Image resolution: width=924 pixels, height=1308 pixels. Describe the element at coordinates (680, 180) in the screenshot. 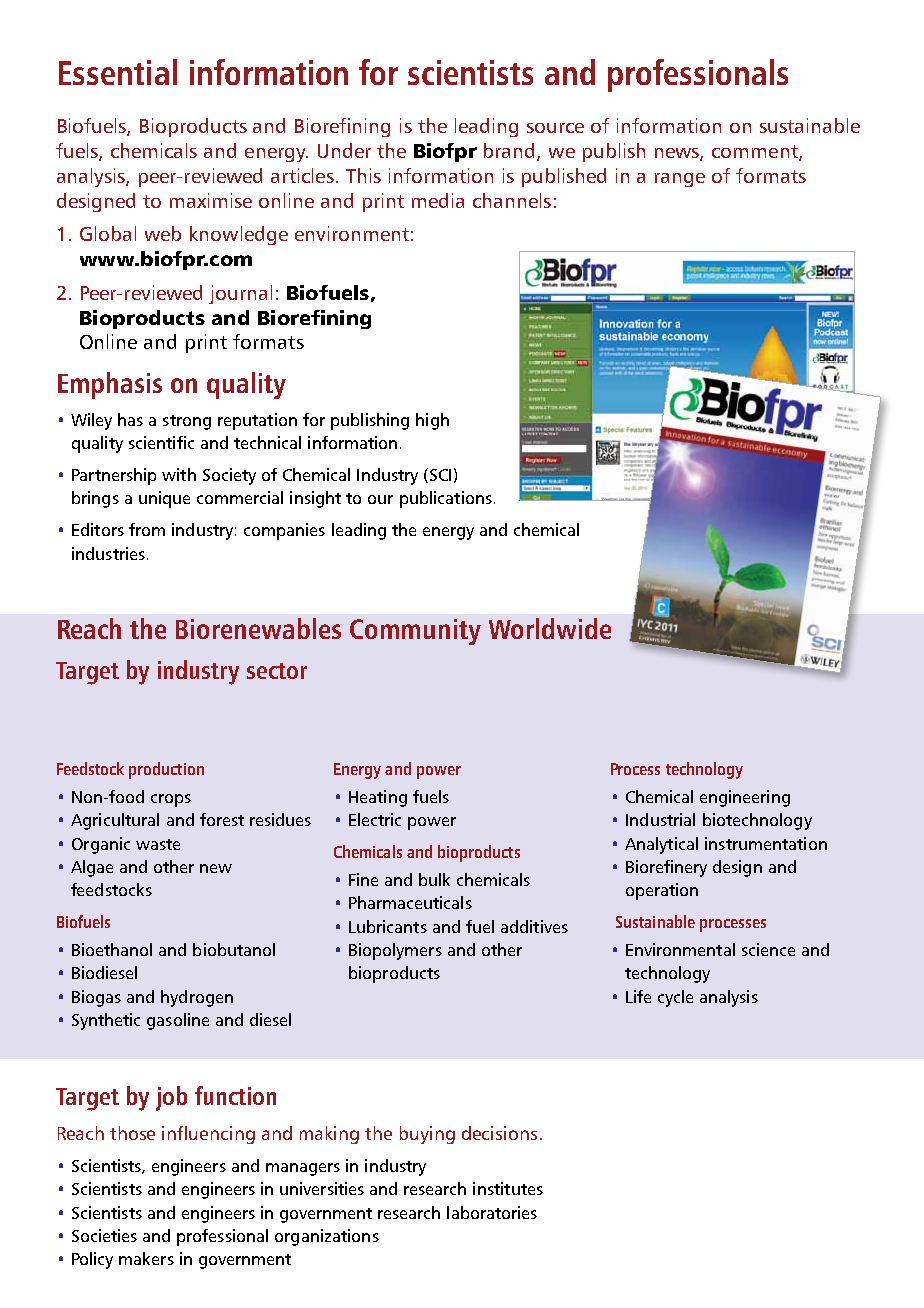

I see `range` at that location.
